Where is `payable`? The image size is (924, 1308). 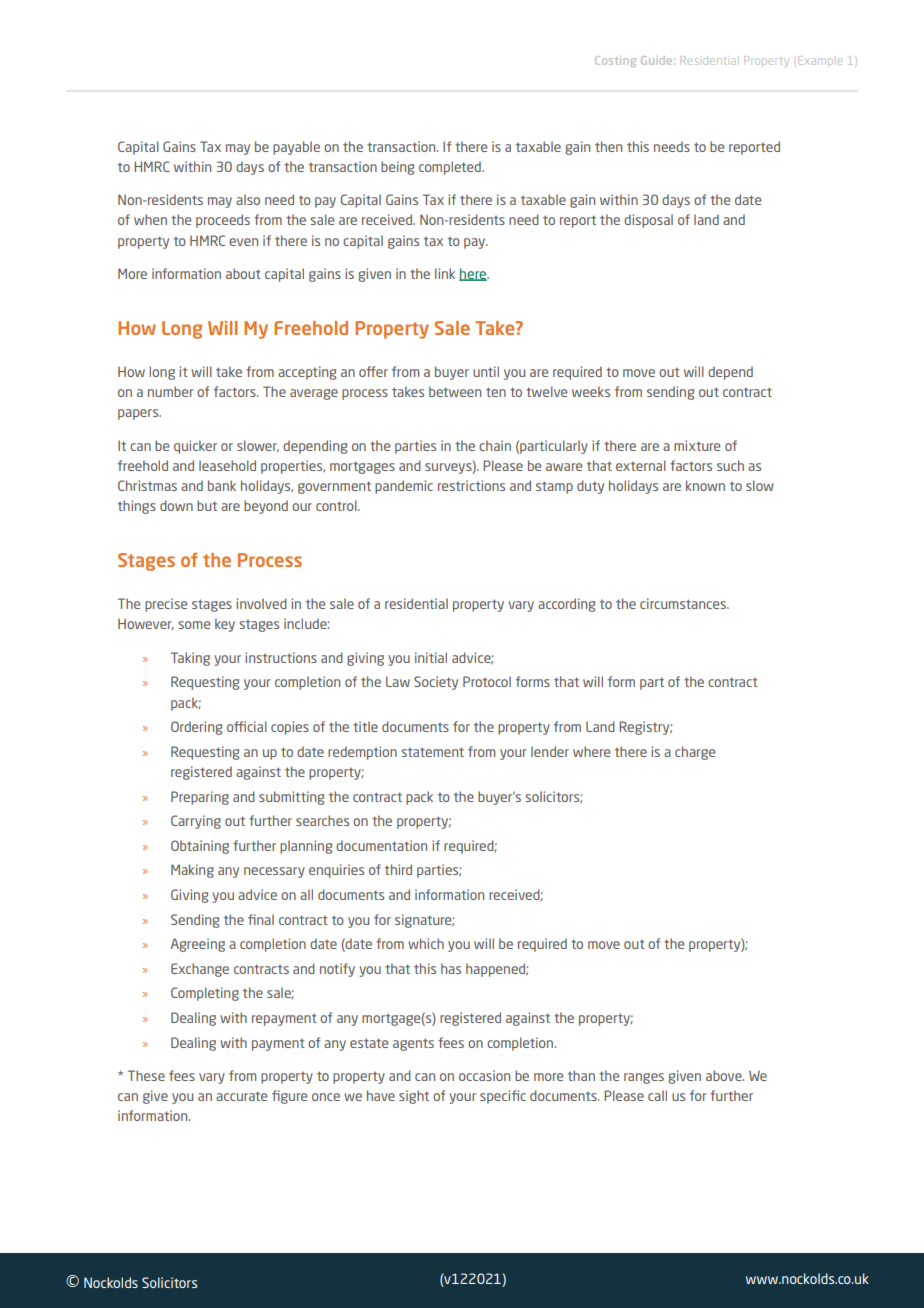 payable is located at coordinates (296, 148).
